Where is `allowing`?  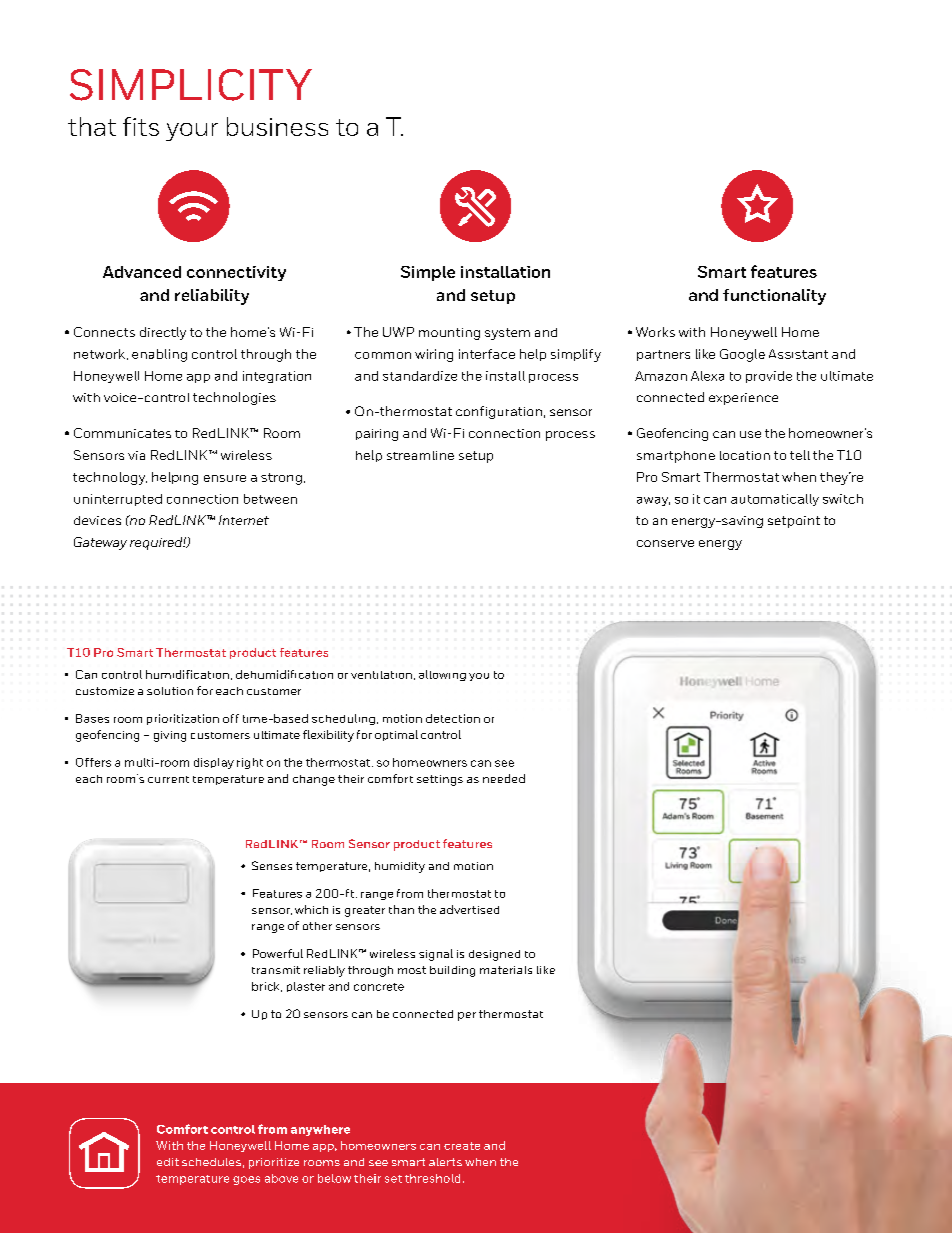 allowing is located at coordinates (442, 675).
